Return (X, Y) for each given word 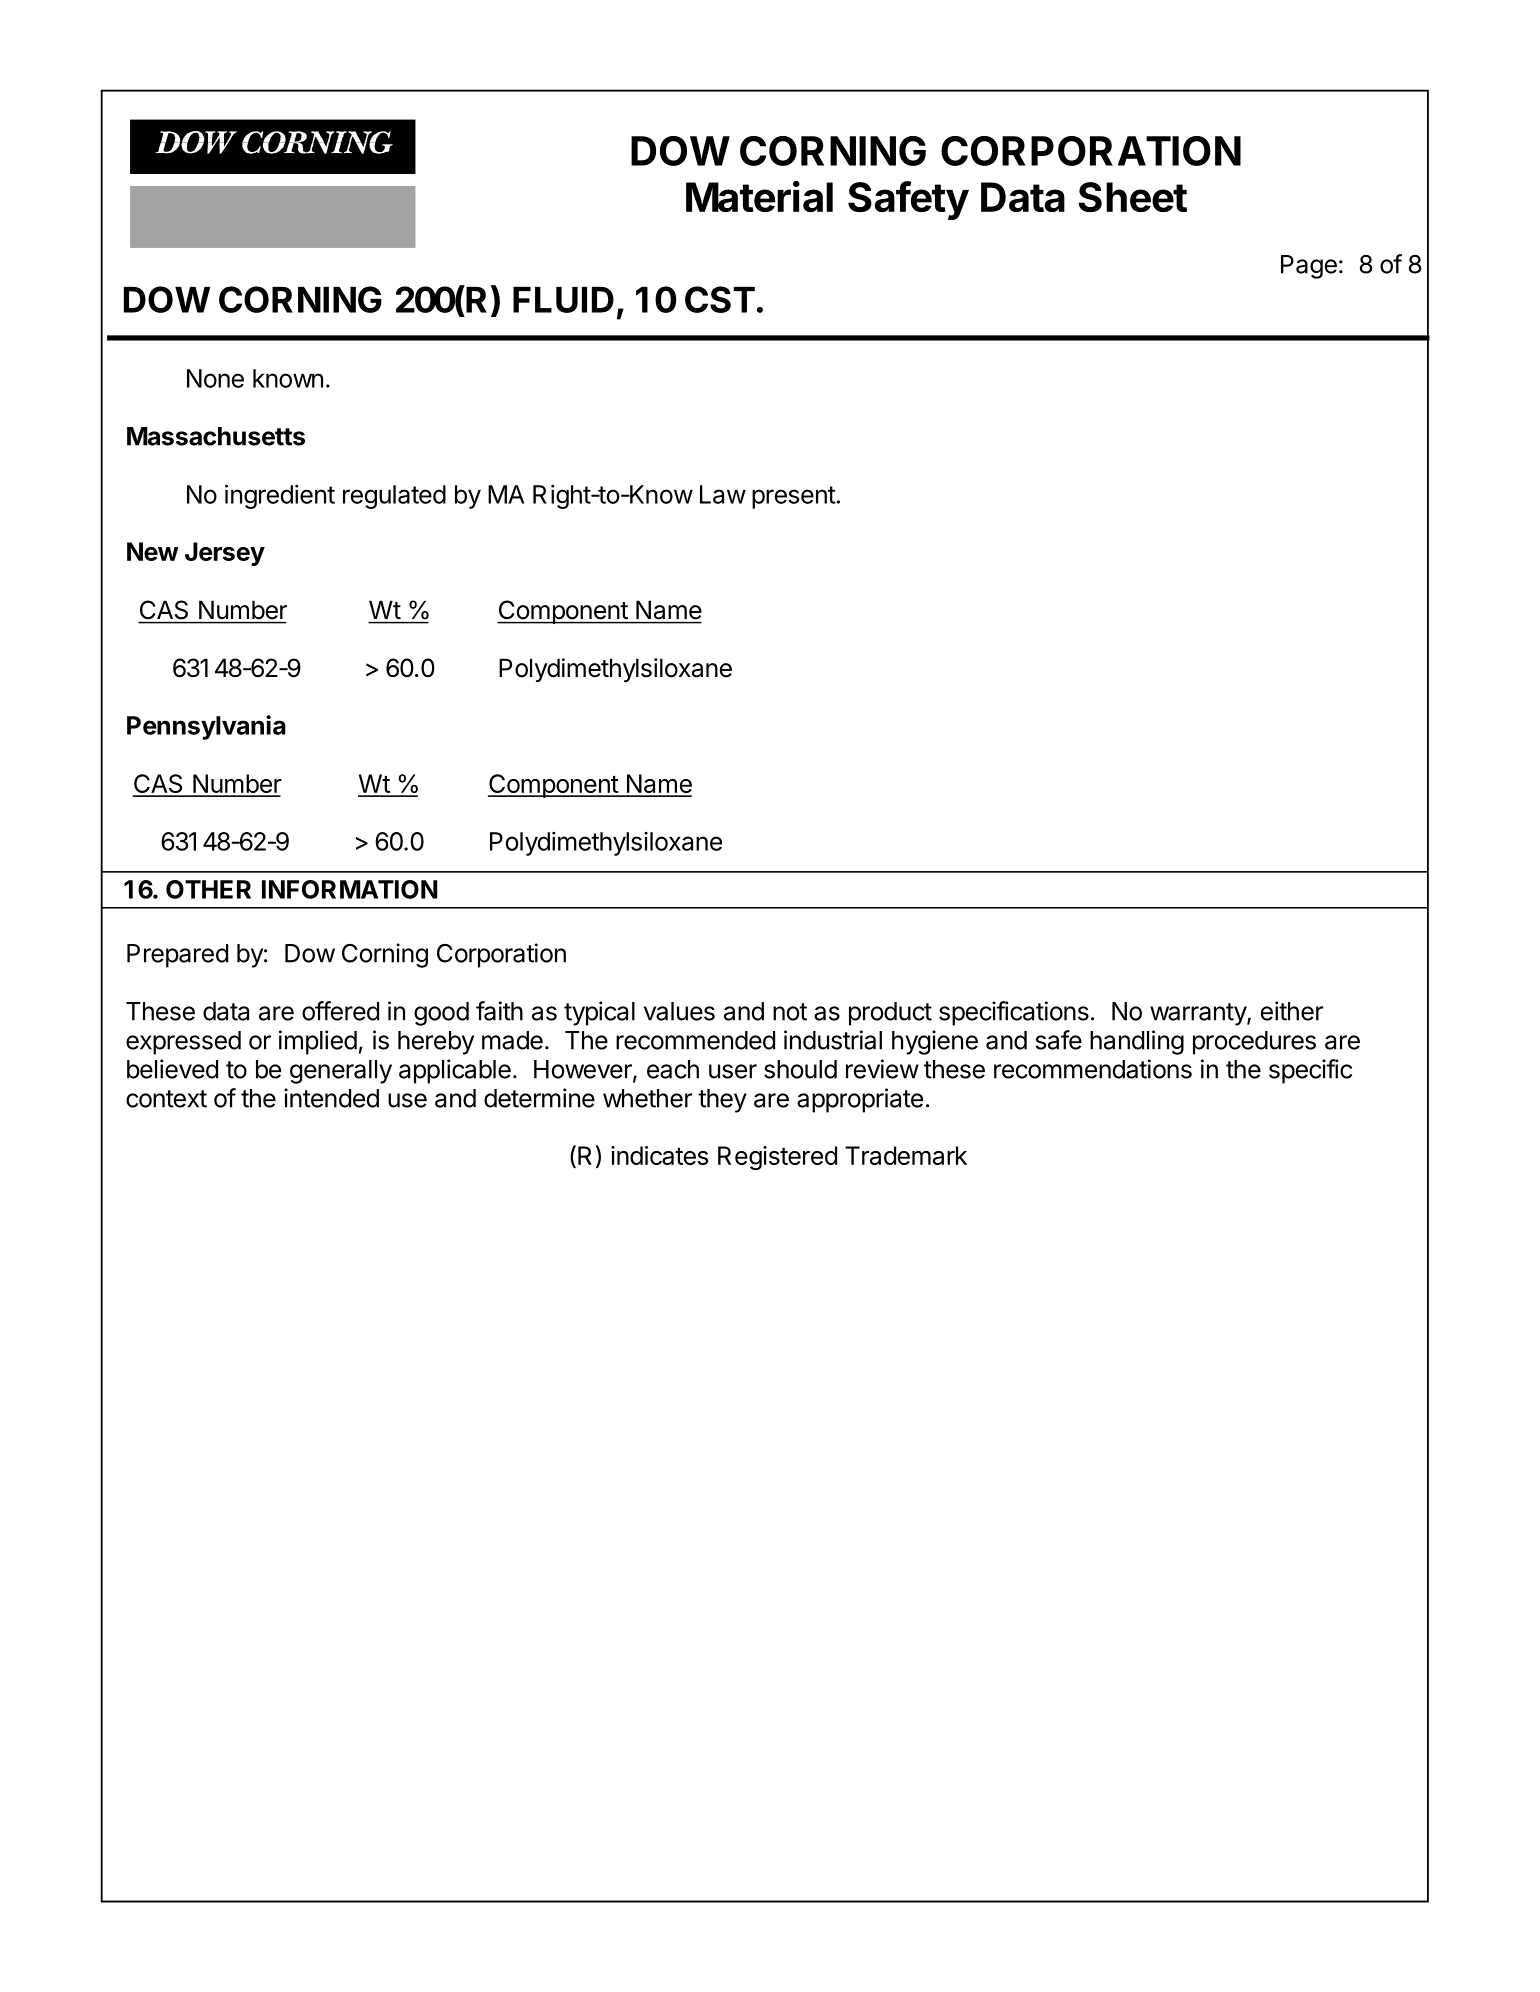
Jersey (225, 554)
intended (331, 1098)
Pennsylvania (206, 727)
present (794, 497)
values (679, 1011)
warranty (1199, 1014)
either (1291, 1011)
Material (759, 196)
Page (1309, 267)
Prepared (177, 956)
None (215, 378)
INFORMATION (350, 889)
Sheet (1132, 197)
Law (723, 494)
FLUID (563, 300)
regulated (394, 497)
